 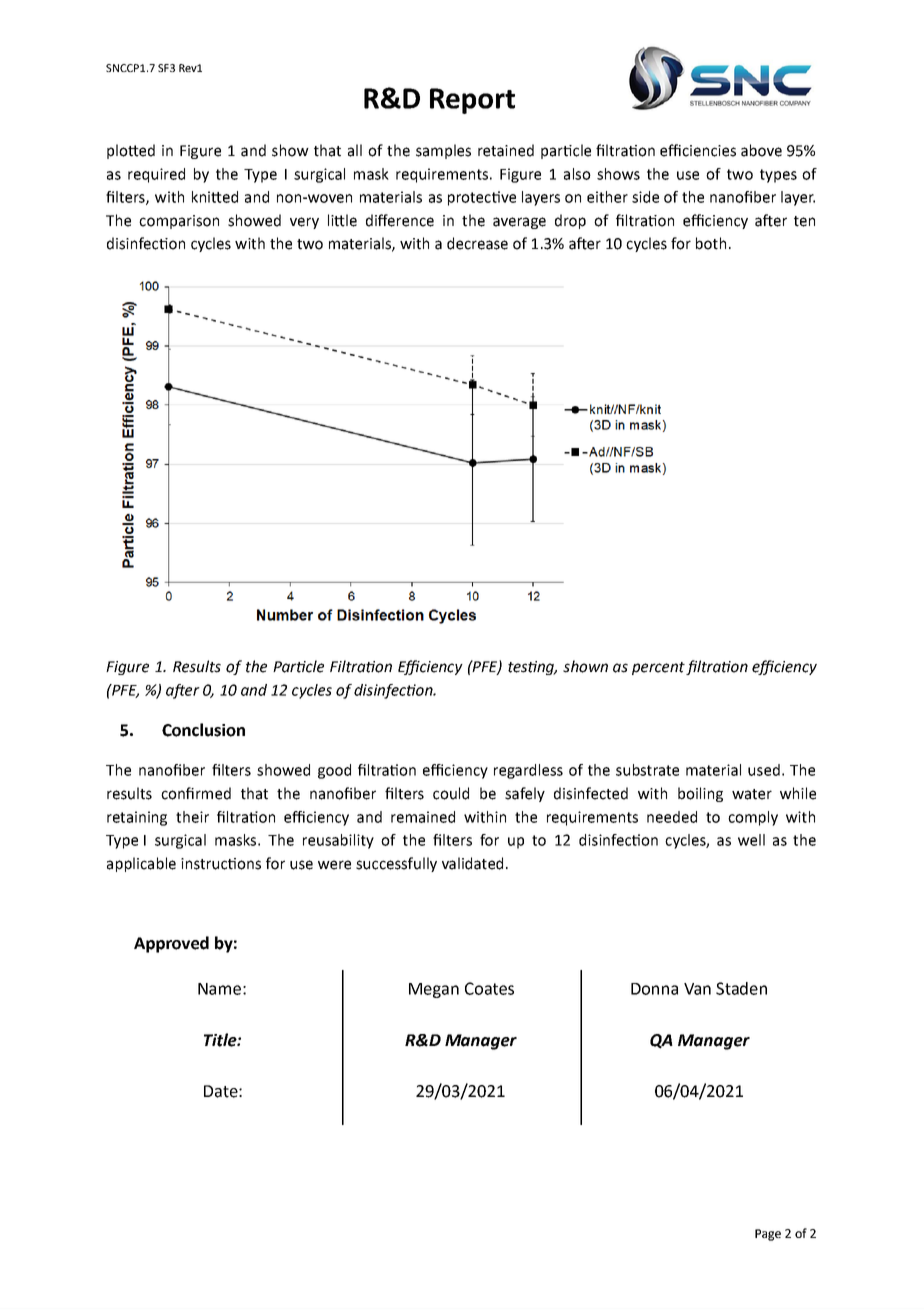 What do you see at coordinates (443, 151) in the screenshot?
I see `samples` at bounding box center [443, 151].
